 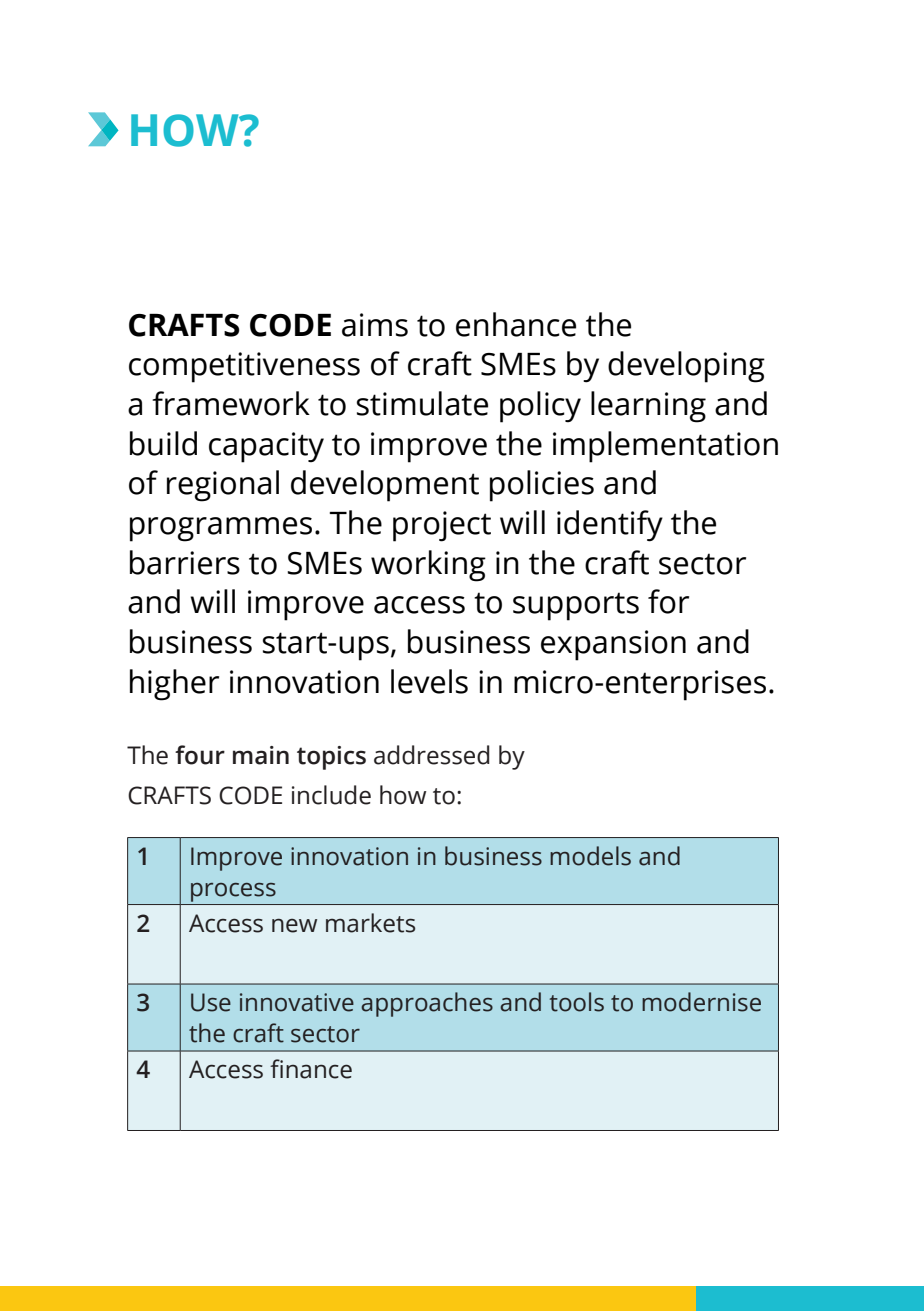 What do you see at coordinates (686, 367) in the image?
I see `developing` at bounding box center [686, 367].
